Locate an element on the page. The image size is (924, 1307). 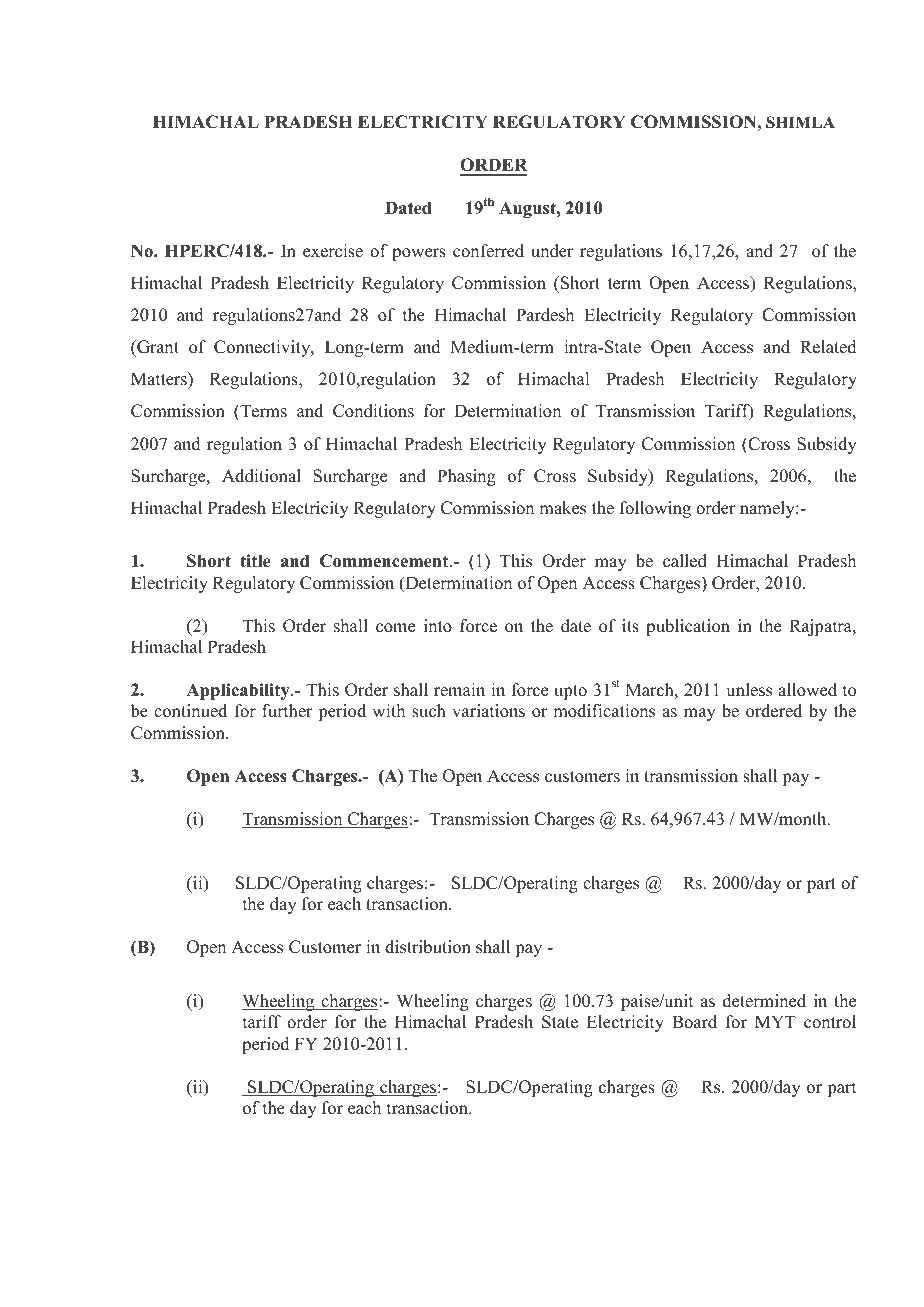
makes is located at coordinates (562, 508).
